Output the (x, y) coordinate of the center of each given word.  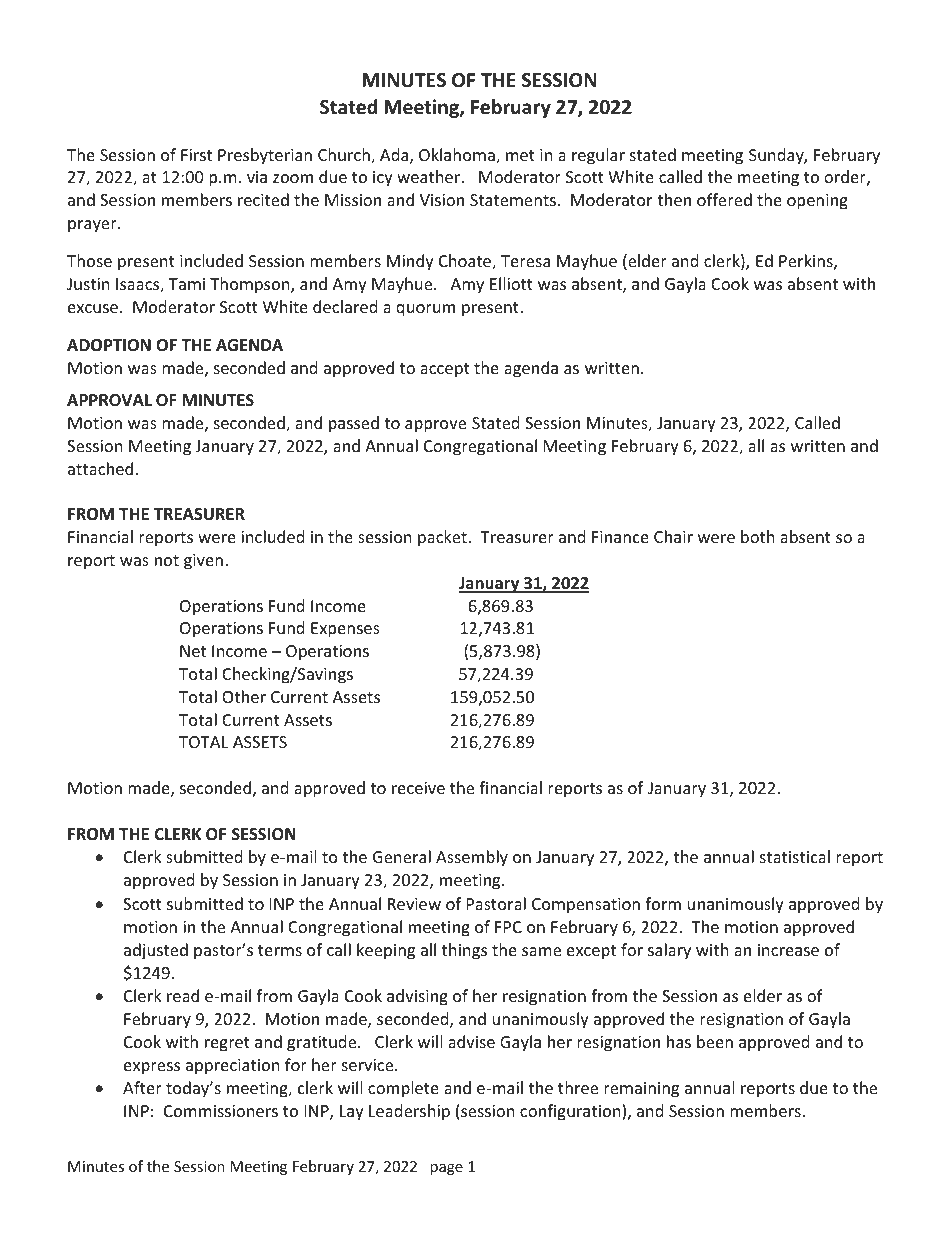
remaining (641, 1090)
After (142, 1087)
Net (193, 651)
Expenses (345, 630)
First (196, 155)
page (446, 1169)
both (758, 536)
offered (724, 199)
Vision (442, 200)
